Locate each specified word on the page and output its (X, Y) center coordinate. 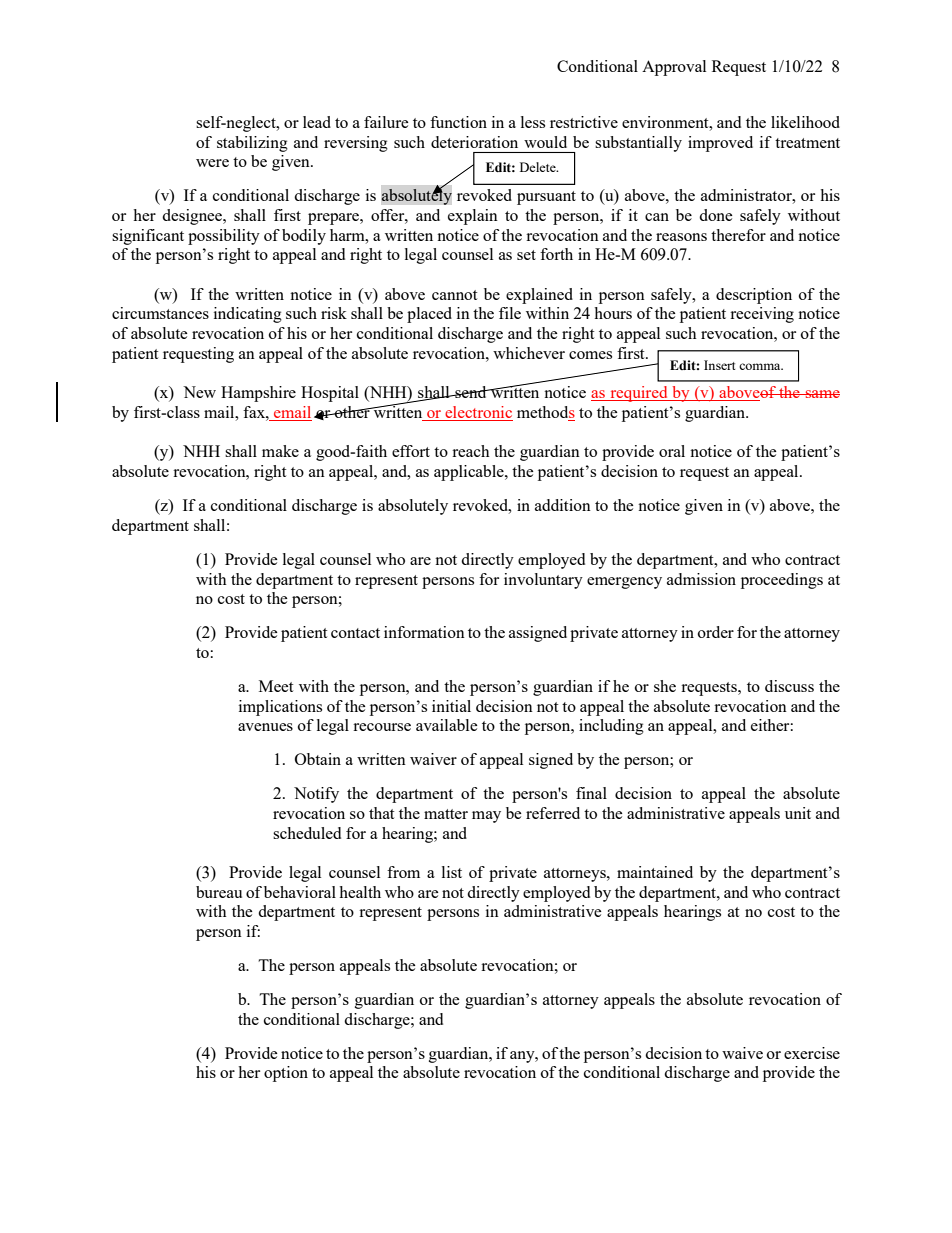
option (286, 1074)
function (458, 122)
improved (720, 144)
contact (355, 633)
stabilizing (252, 144)
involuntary (543, 581)
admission (701, 579)
